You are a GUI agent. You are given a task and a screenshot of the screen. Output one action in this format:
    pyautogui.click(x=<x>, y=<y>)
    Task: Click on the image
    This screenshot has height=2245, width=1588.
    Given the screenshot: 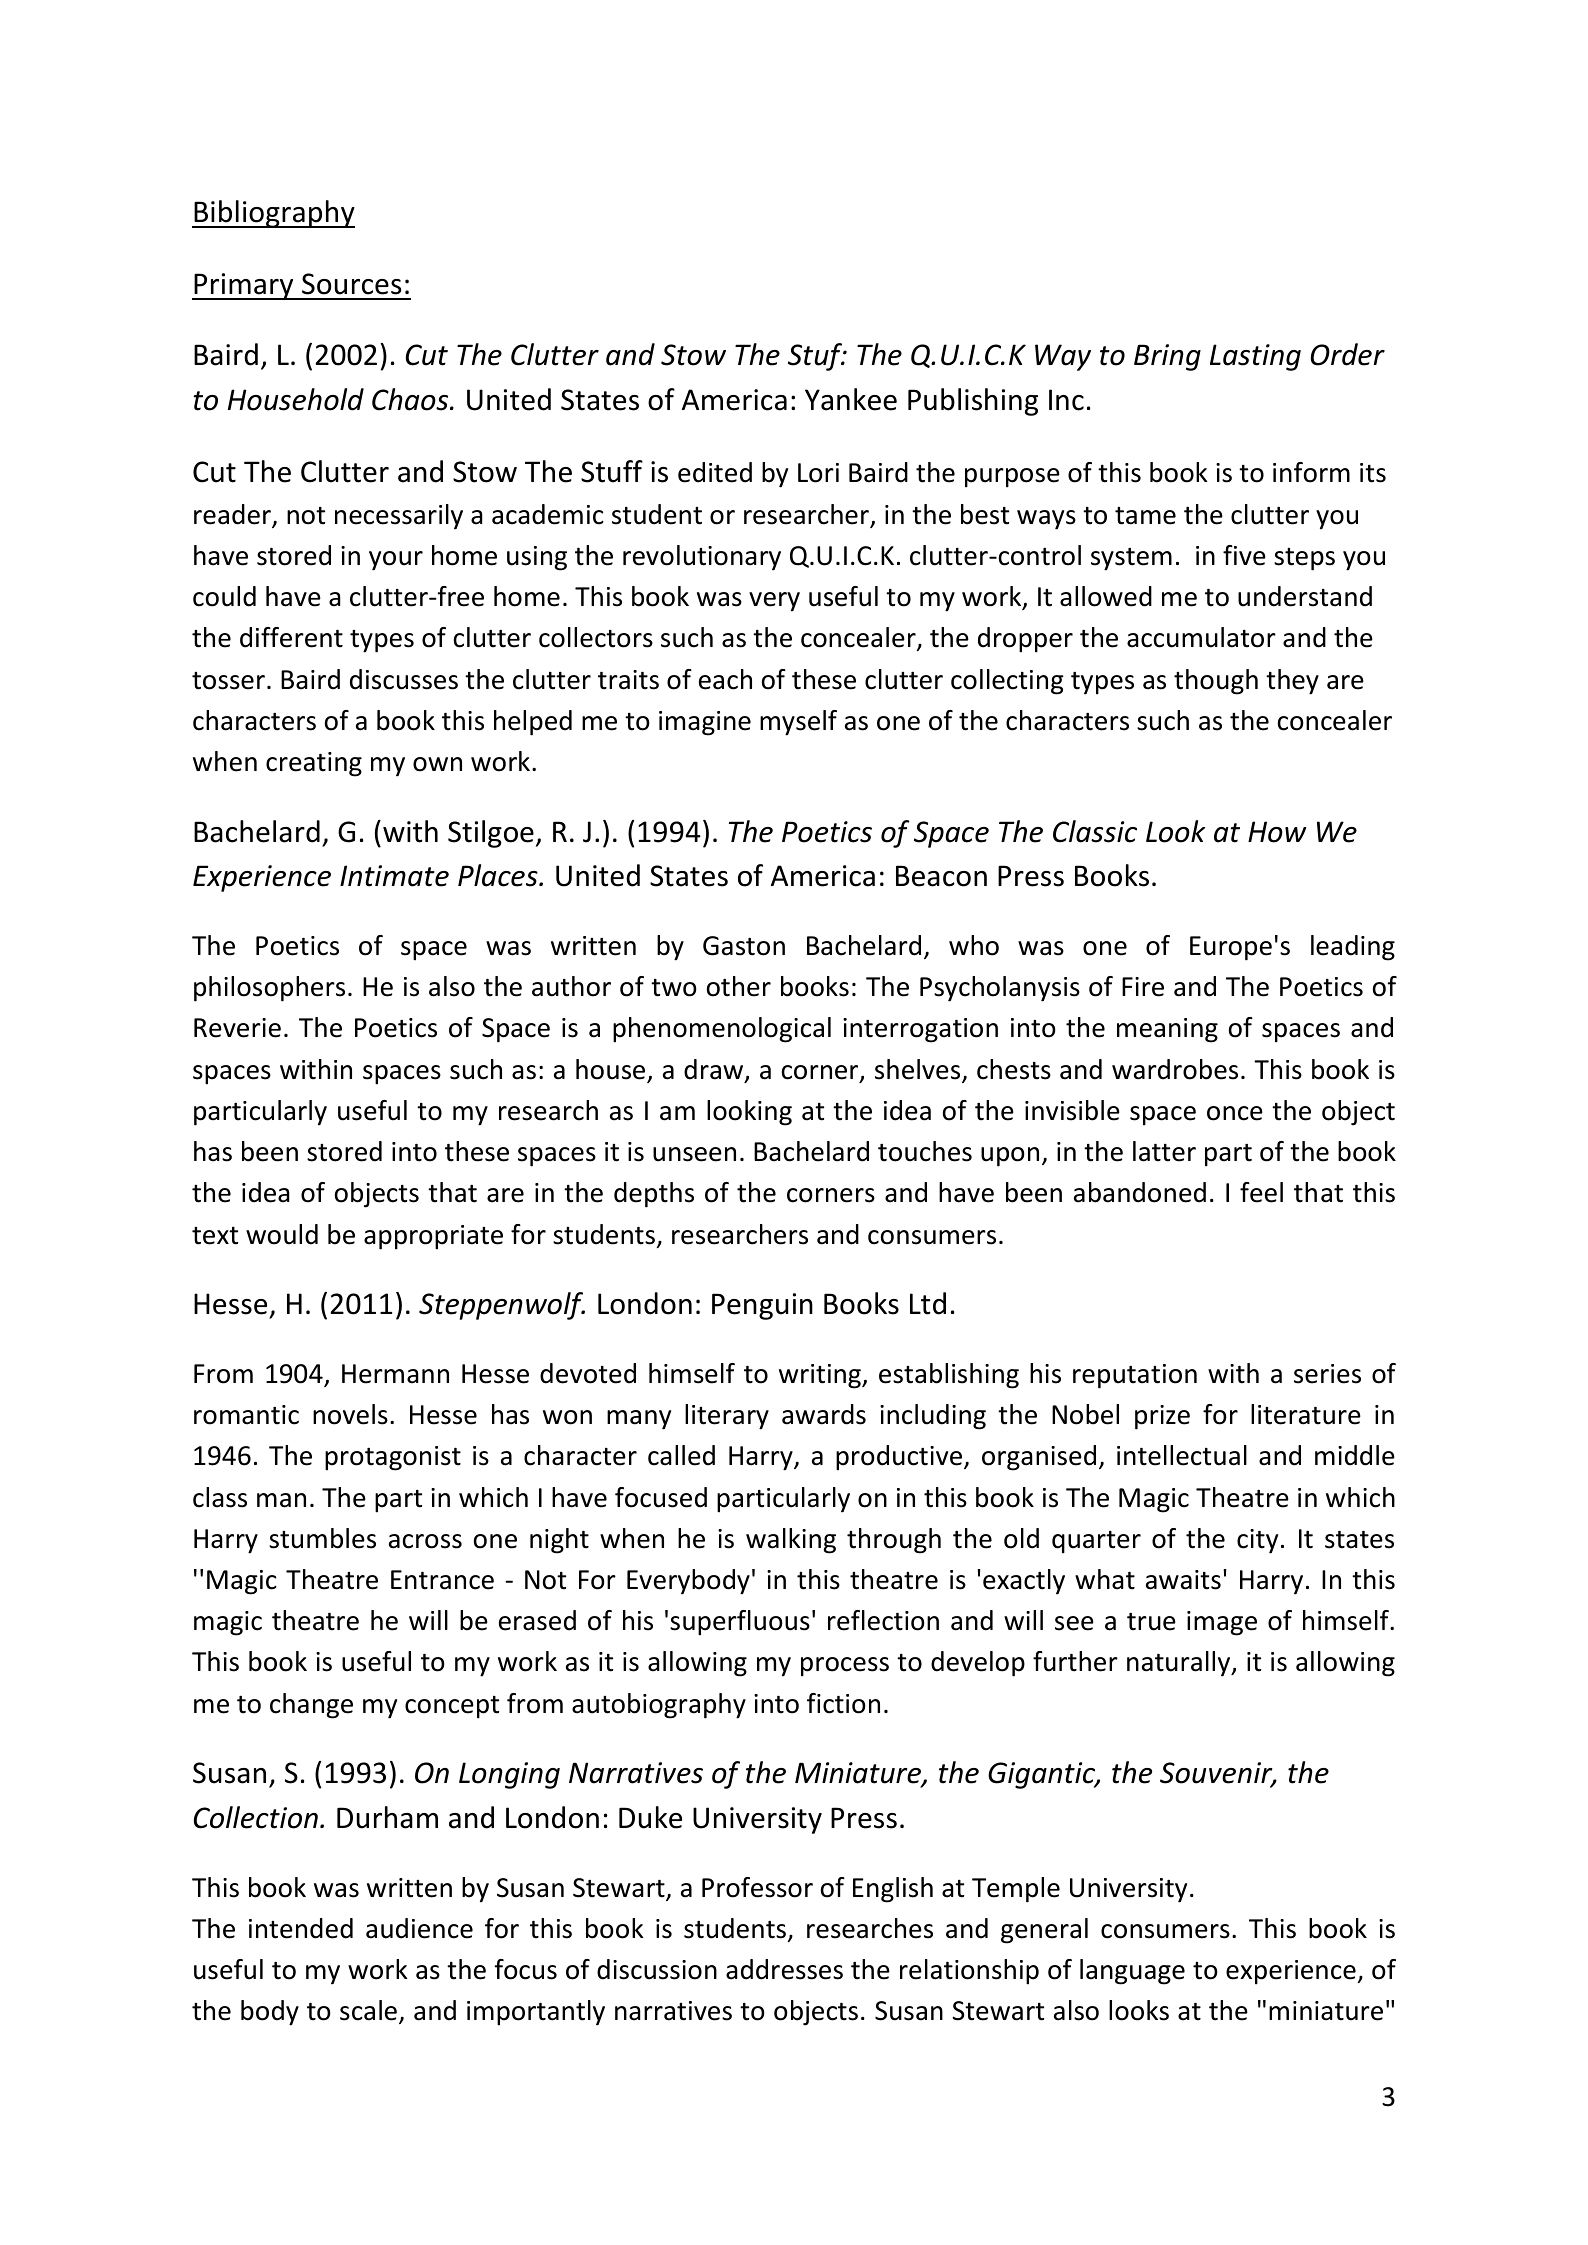 What is the action you would take?
    pyautogui.click(x=1222, y=1623)
